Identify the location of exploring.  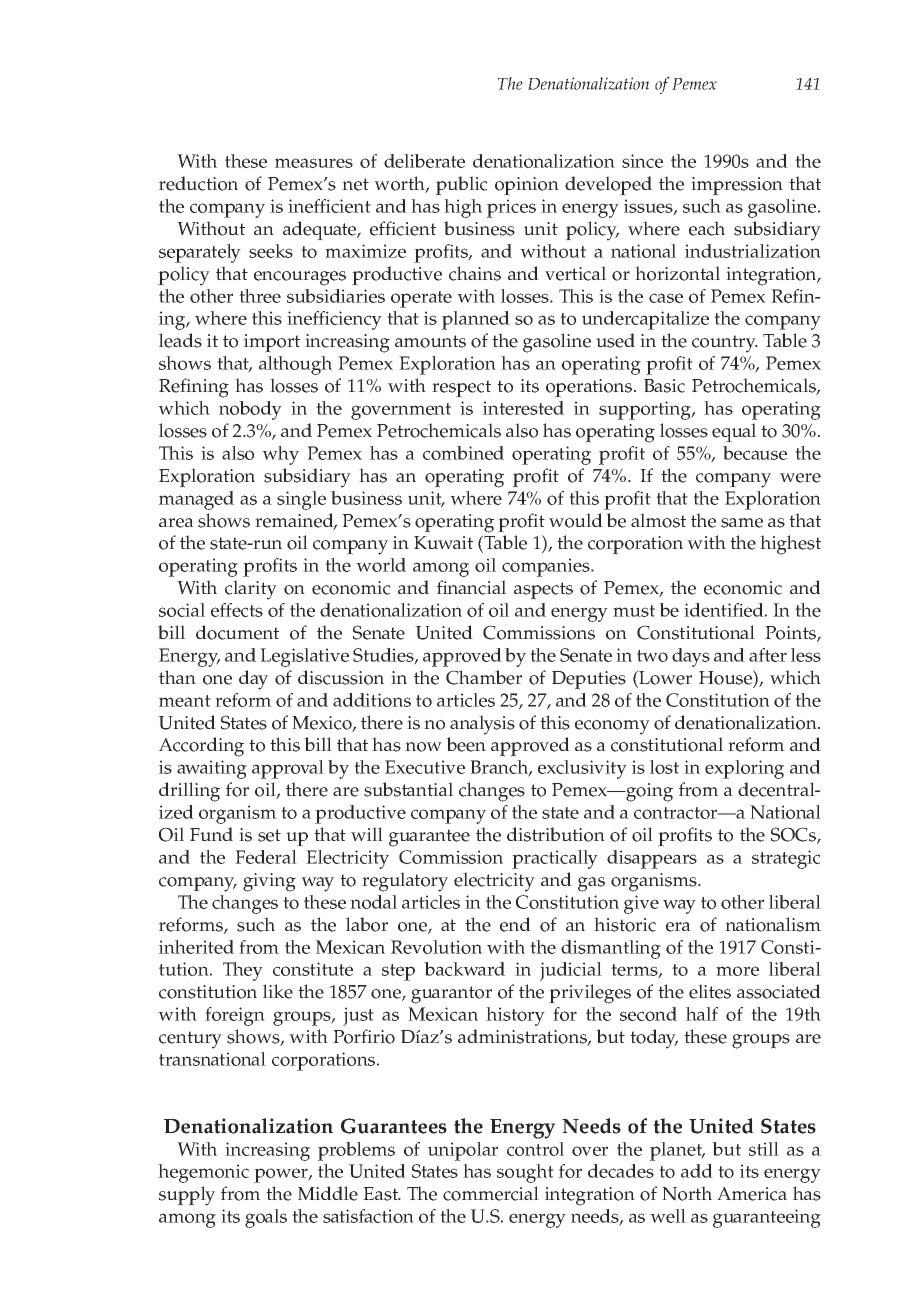
(744, 769).
